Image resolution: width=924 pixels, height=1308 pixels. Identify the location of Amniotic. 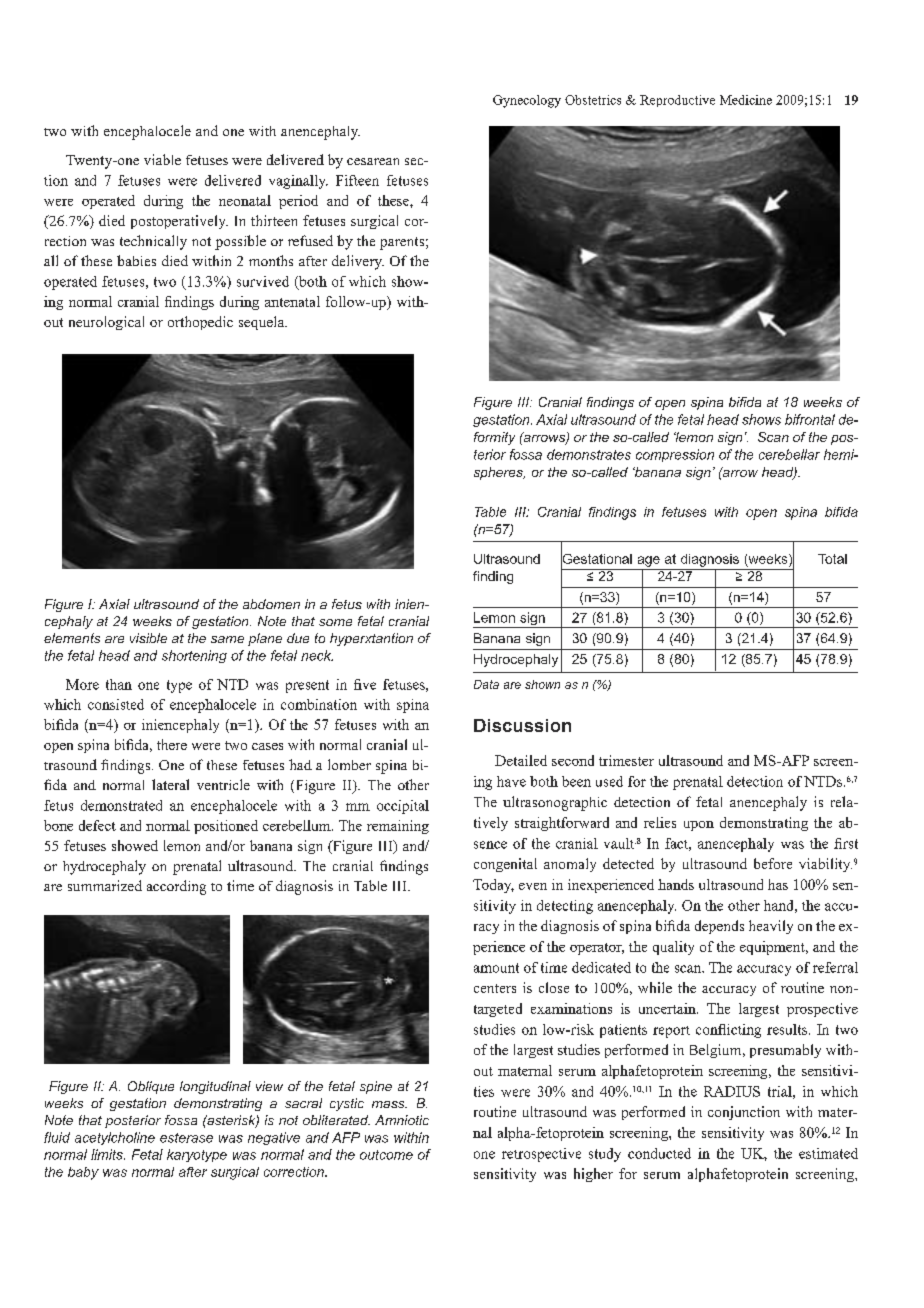
(402, 1120).
